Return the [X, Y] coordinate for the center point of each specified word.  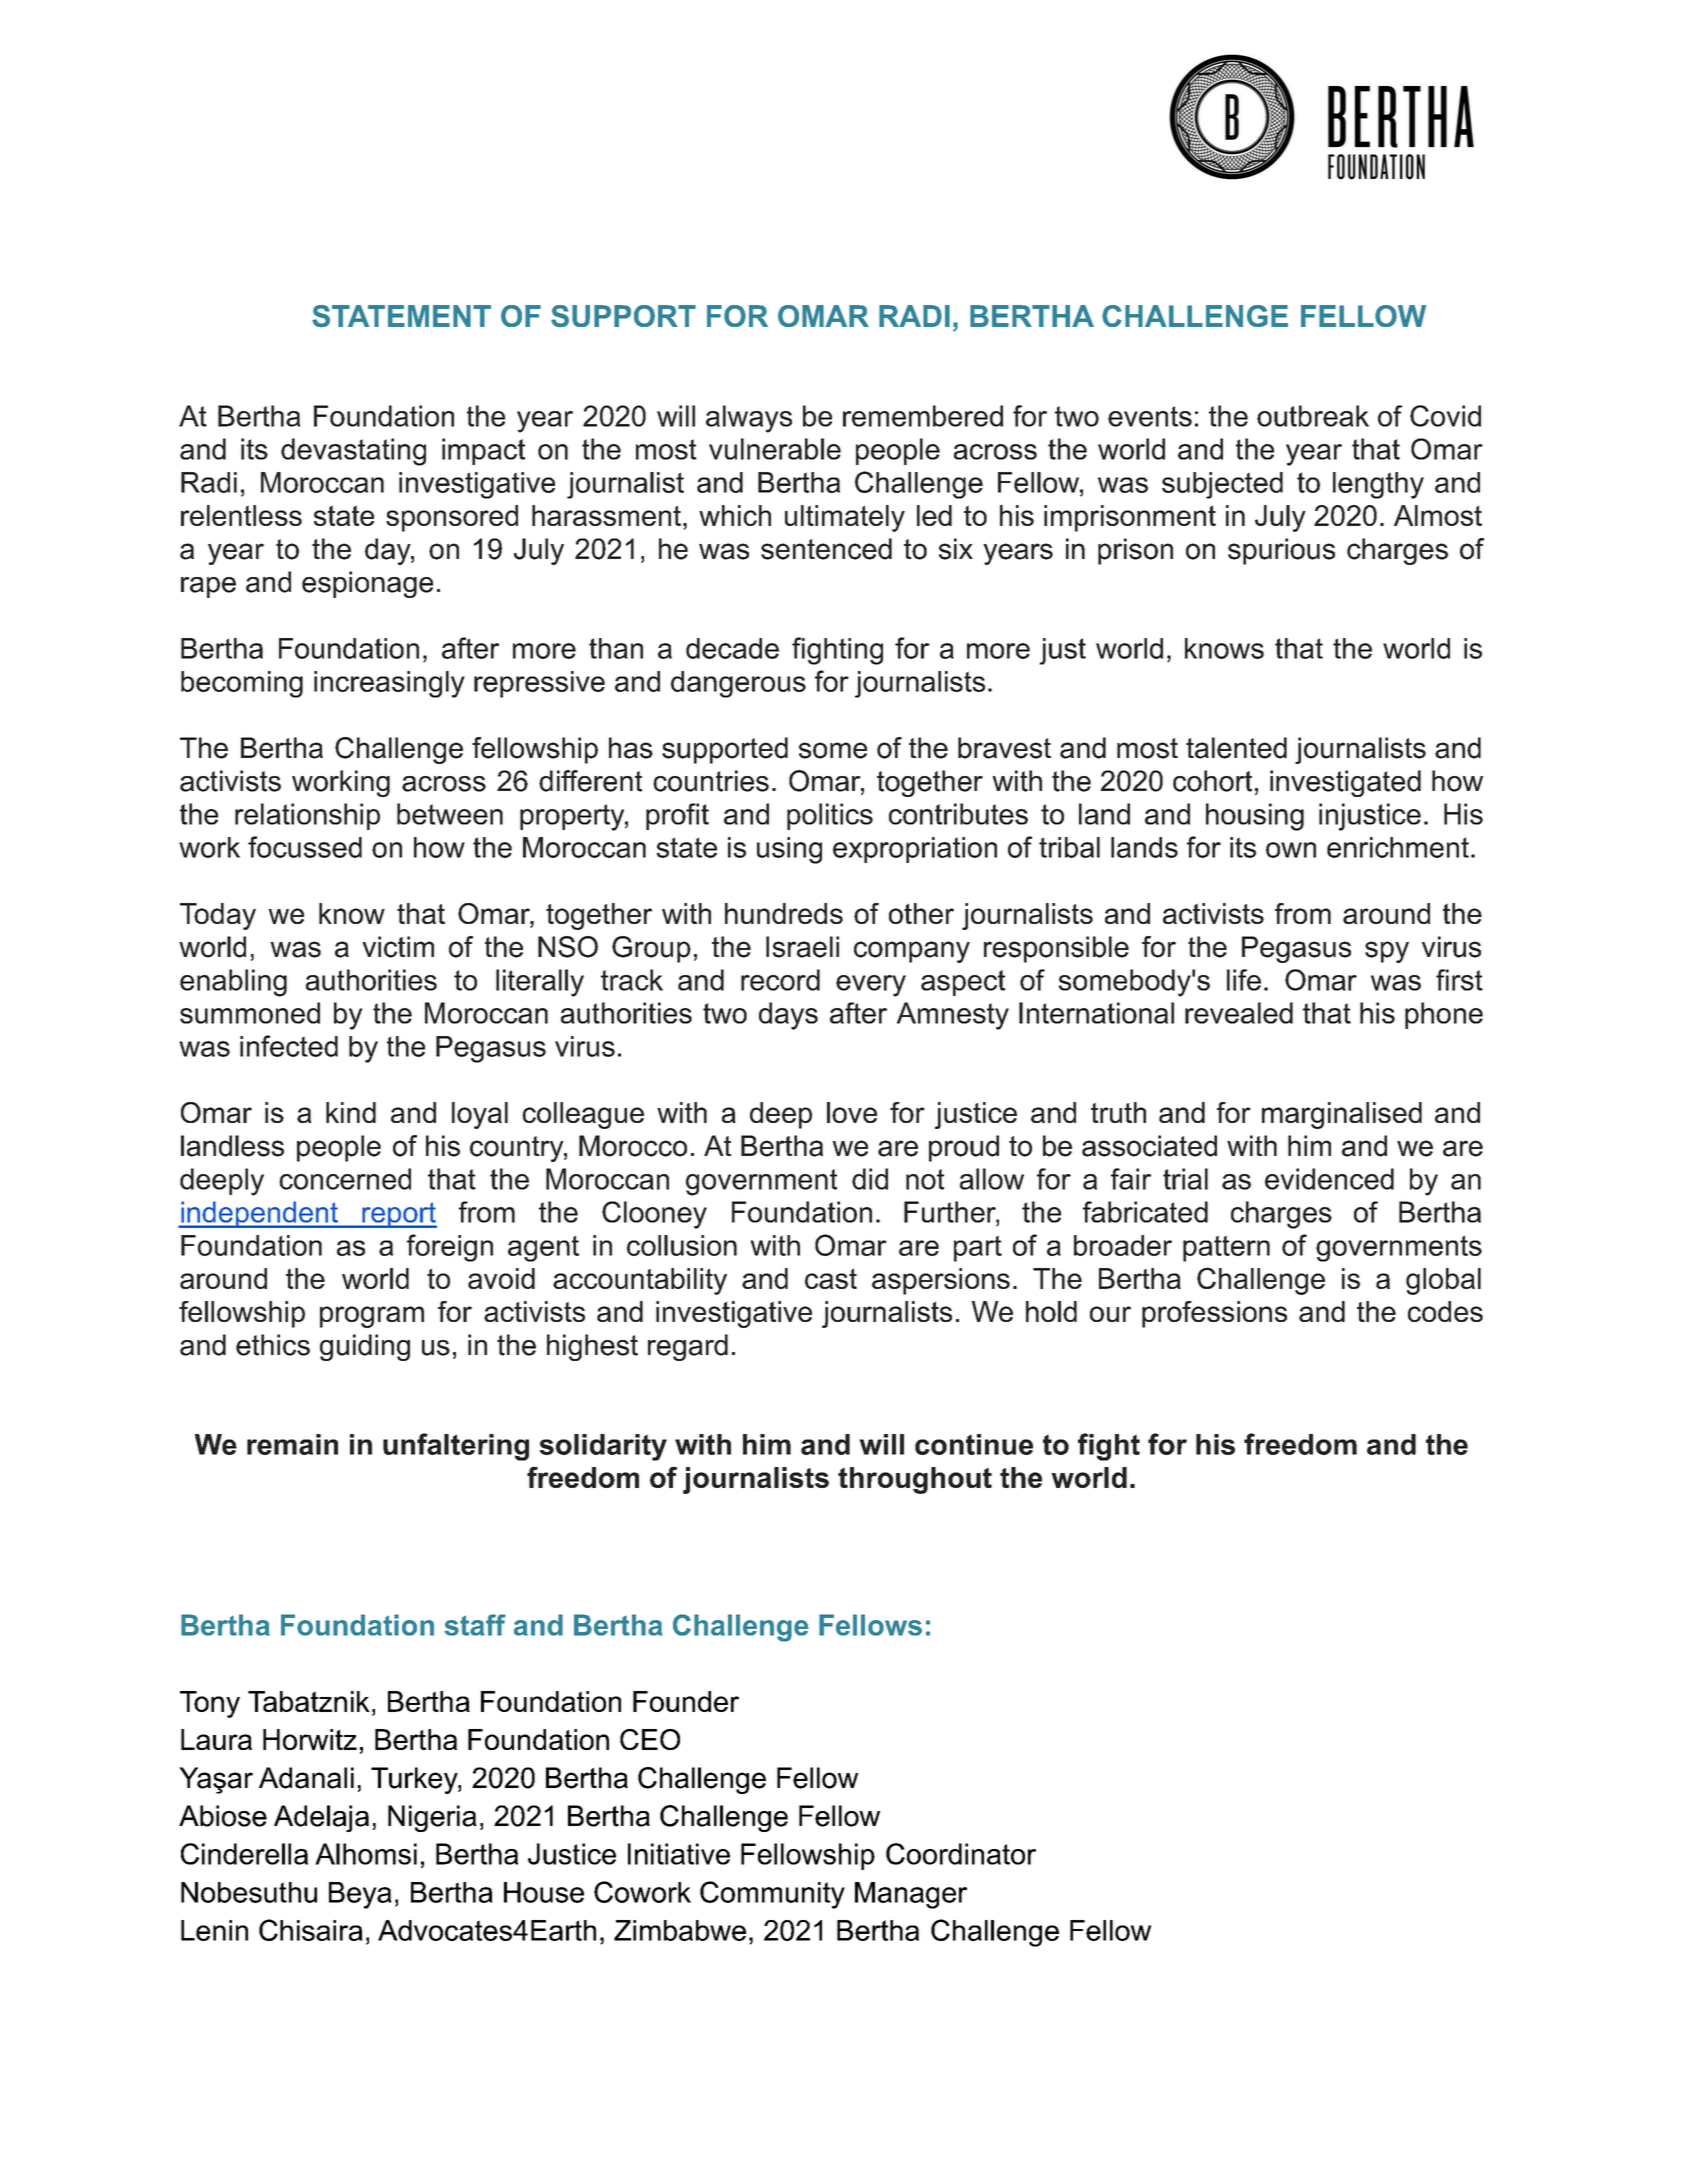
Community [772, 1895]
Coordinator [961, 1854]
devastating [353, 452]
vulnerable [775, 449]
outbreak [1313, 416]
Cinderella [244, 1854]
